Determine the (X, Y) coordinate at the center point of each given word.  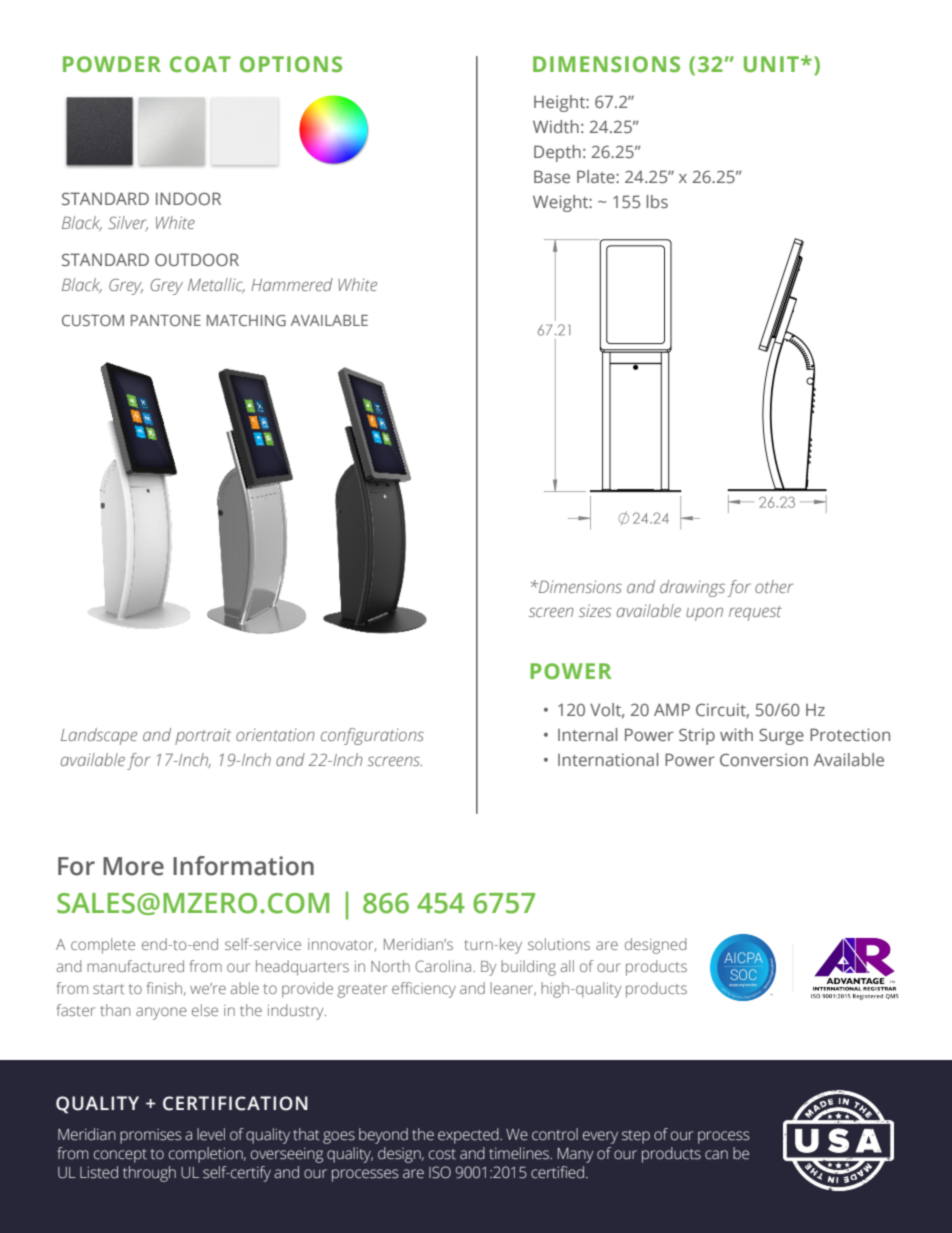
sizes (595, 610)
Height (560, 103)
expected (469, 1136)
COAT (200, 64)
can (716, 1155)
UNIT (771, 64)
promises (150, 1136)
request (755, 613)
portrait (203, 736)
